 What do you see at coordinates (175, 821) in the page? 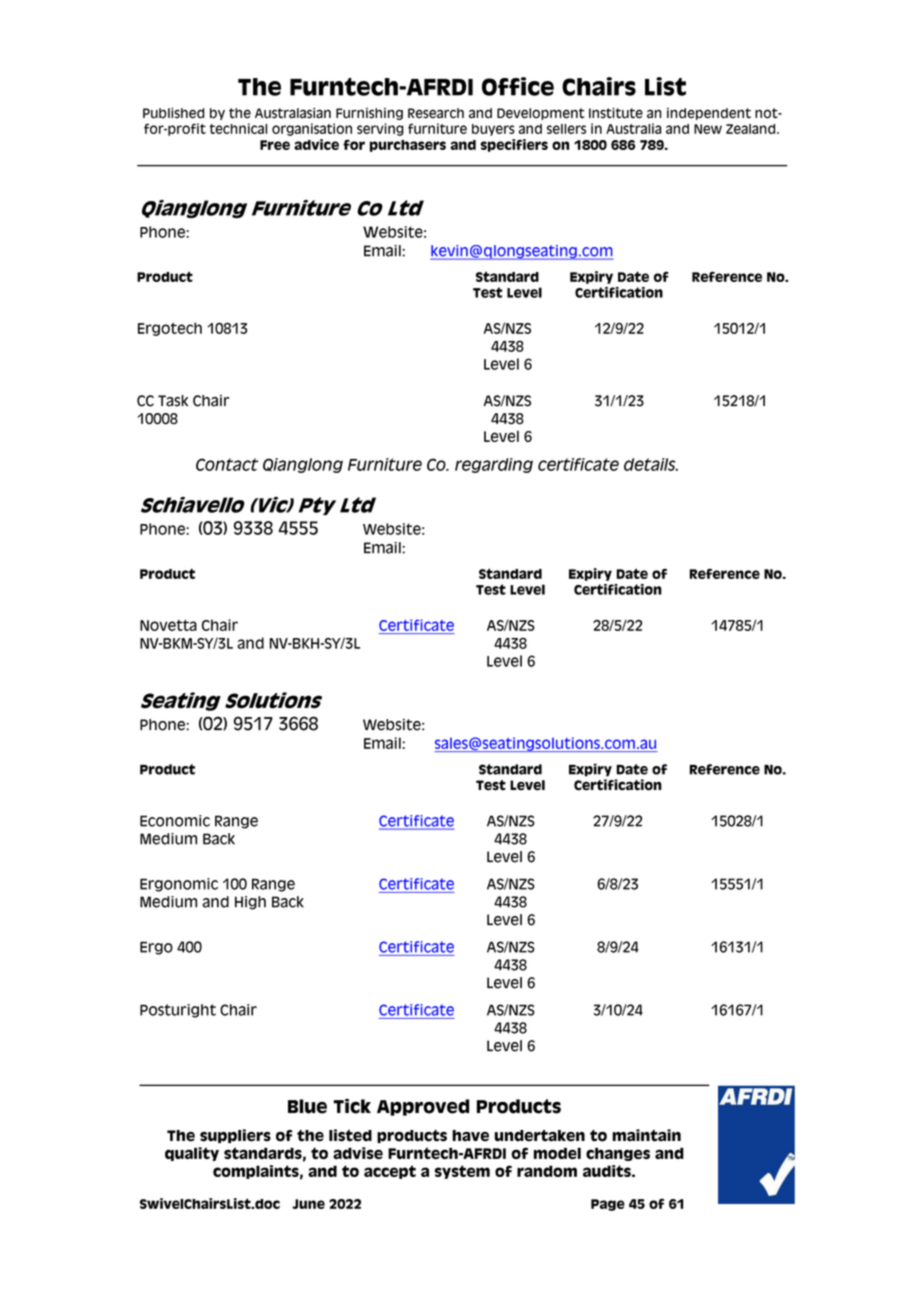
I see `Economic` at bounding box center [175, 821].
